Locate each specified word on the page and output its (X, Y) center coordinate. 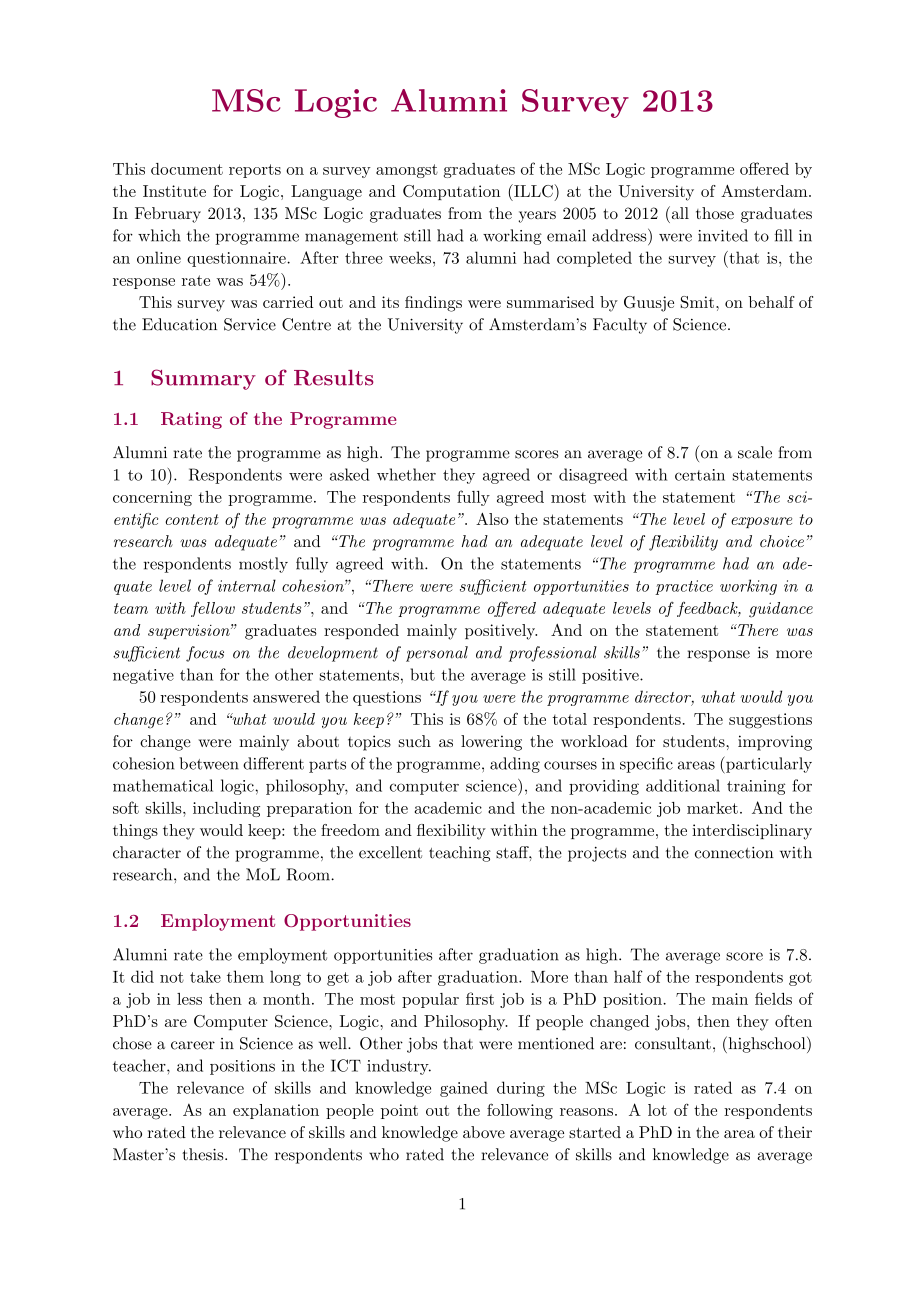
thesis (204, 1154)
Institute (174, 191)
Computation (451, 192)
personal (437, 654)
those (715, 213)
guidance (781, 610)
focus (205, 654)
